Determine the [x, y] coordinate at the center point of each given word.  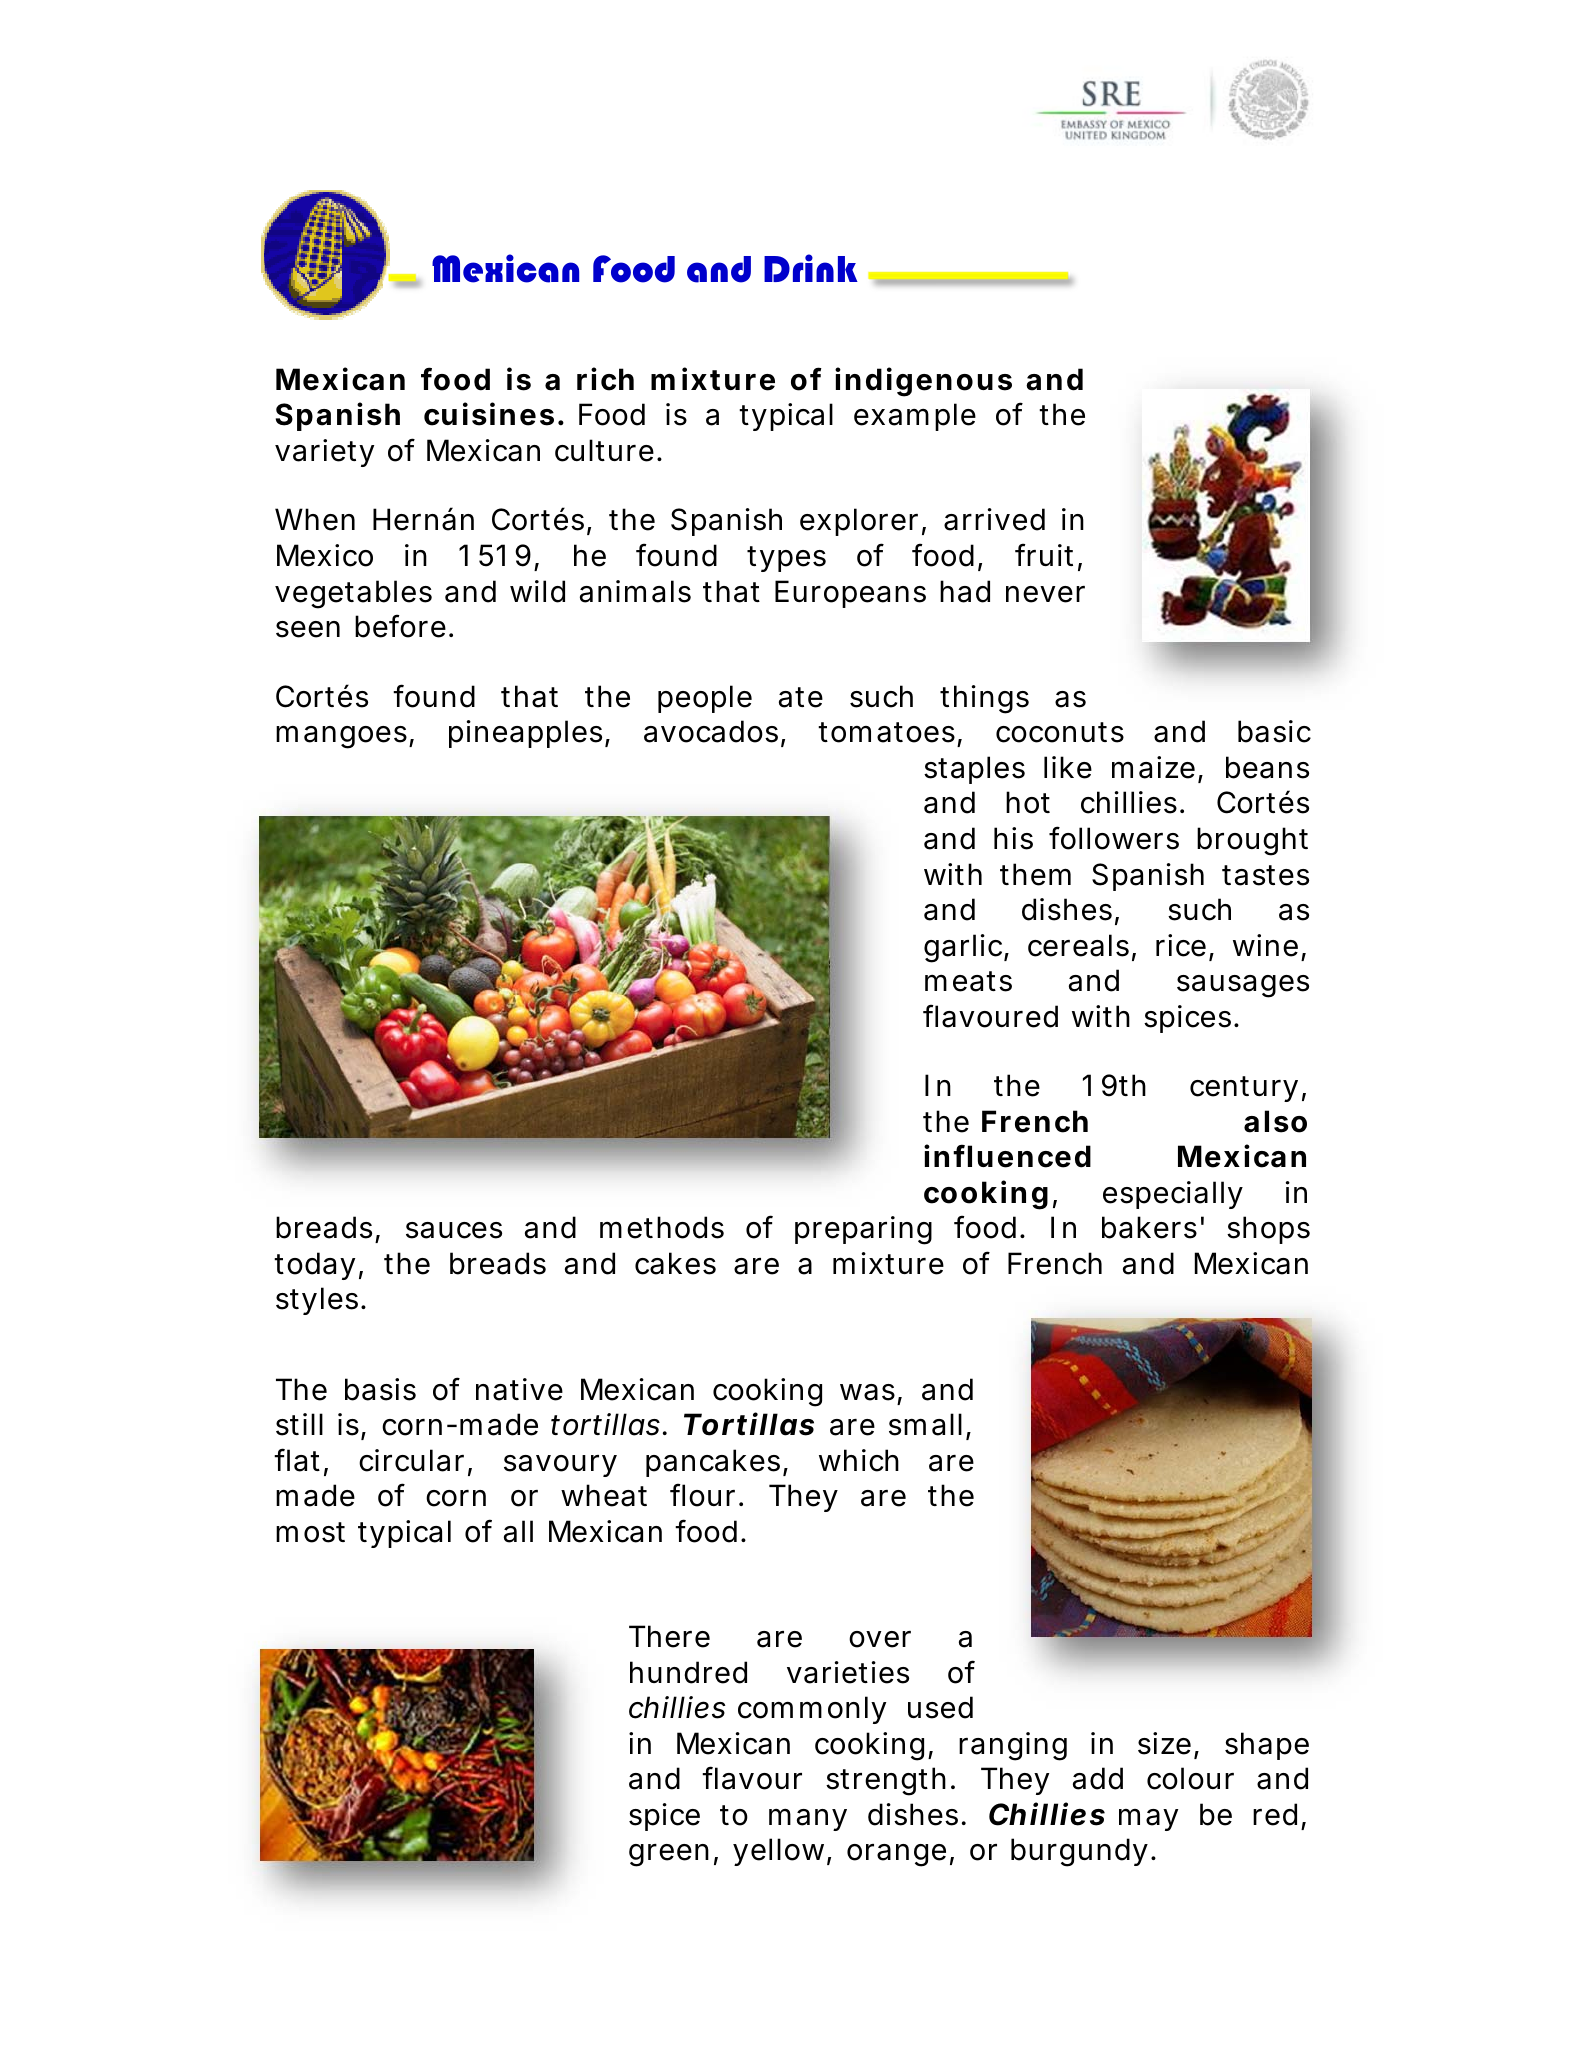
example [915, 417]
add [1098, 1778]
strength [890, 1781]
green [673, 1855]
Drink [811, 268]
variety [324, 453]
